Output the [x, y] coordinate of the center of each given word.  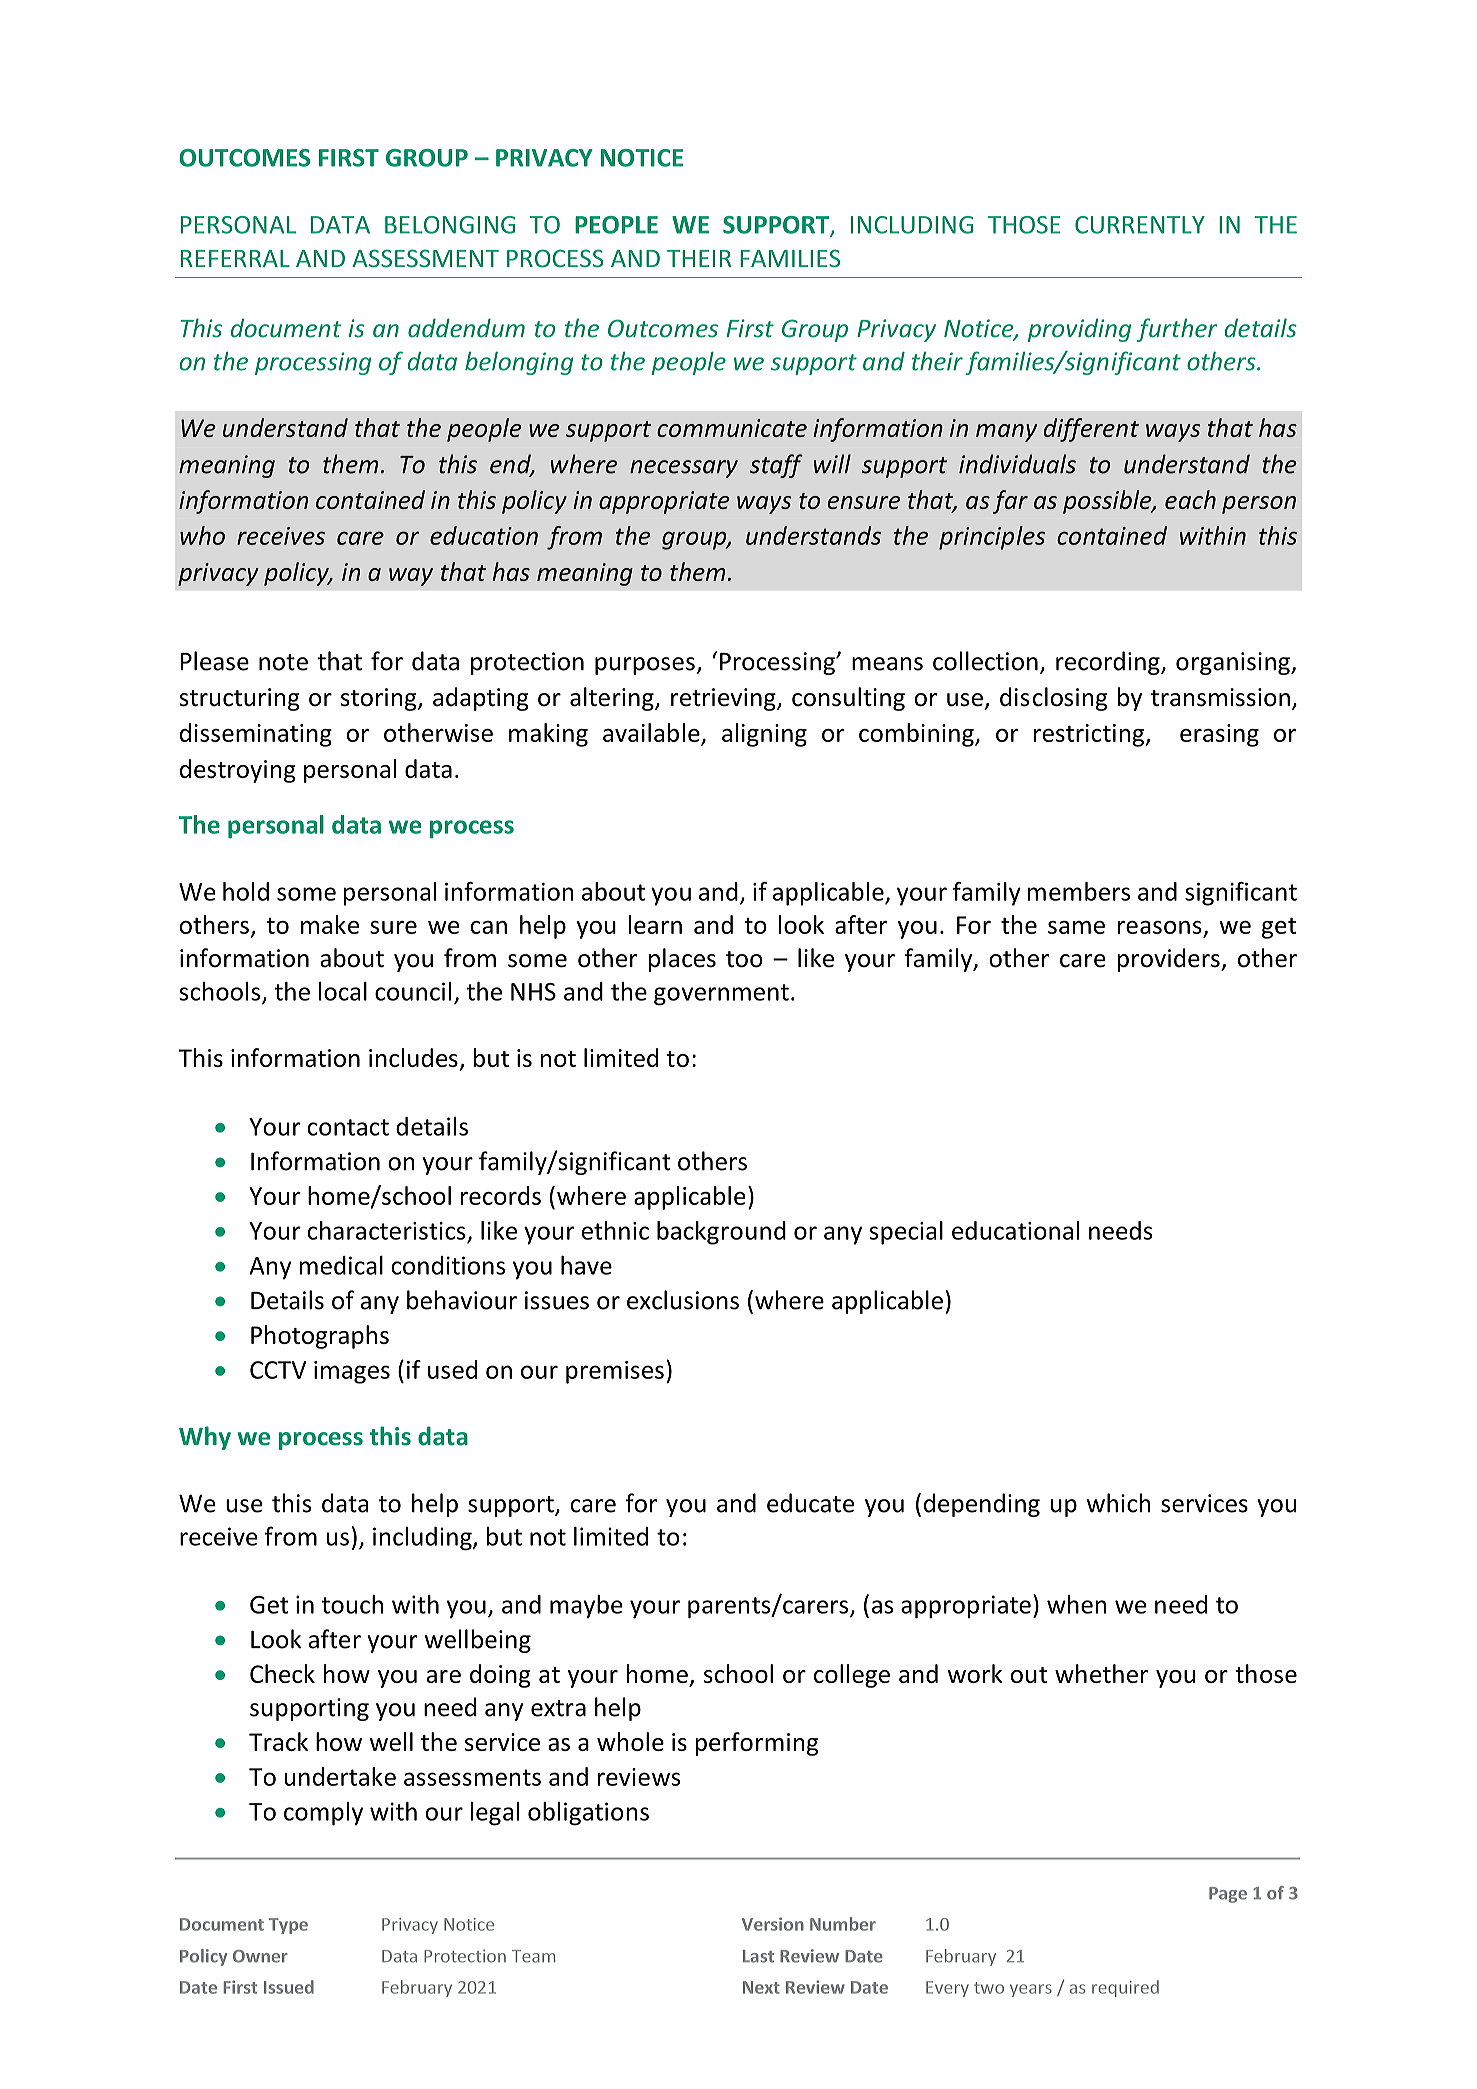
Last [758, 1956]
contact [348, 1127]
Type [288, 1926]
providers [1169, 960]
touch [352, 1604]
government [721, 995]
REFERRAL [235, 258]
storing [380, 699]
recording [1109, 663]
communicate [732, 428]
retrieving [724, 699]
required [1125, 1988]
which [1118, 1503]
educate [810, 1503]
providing [1079, 330]
